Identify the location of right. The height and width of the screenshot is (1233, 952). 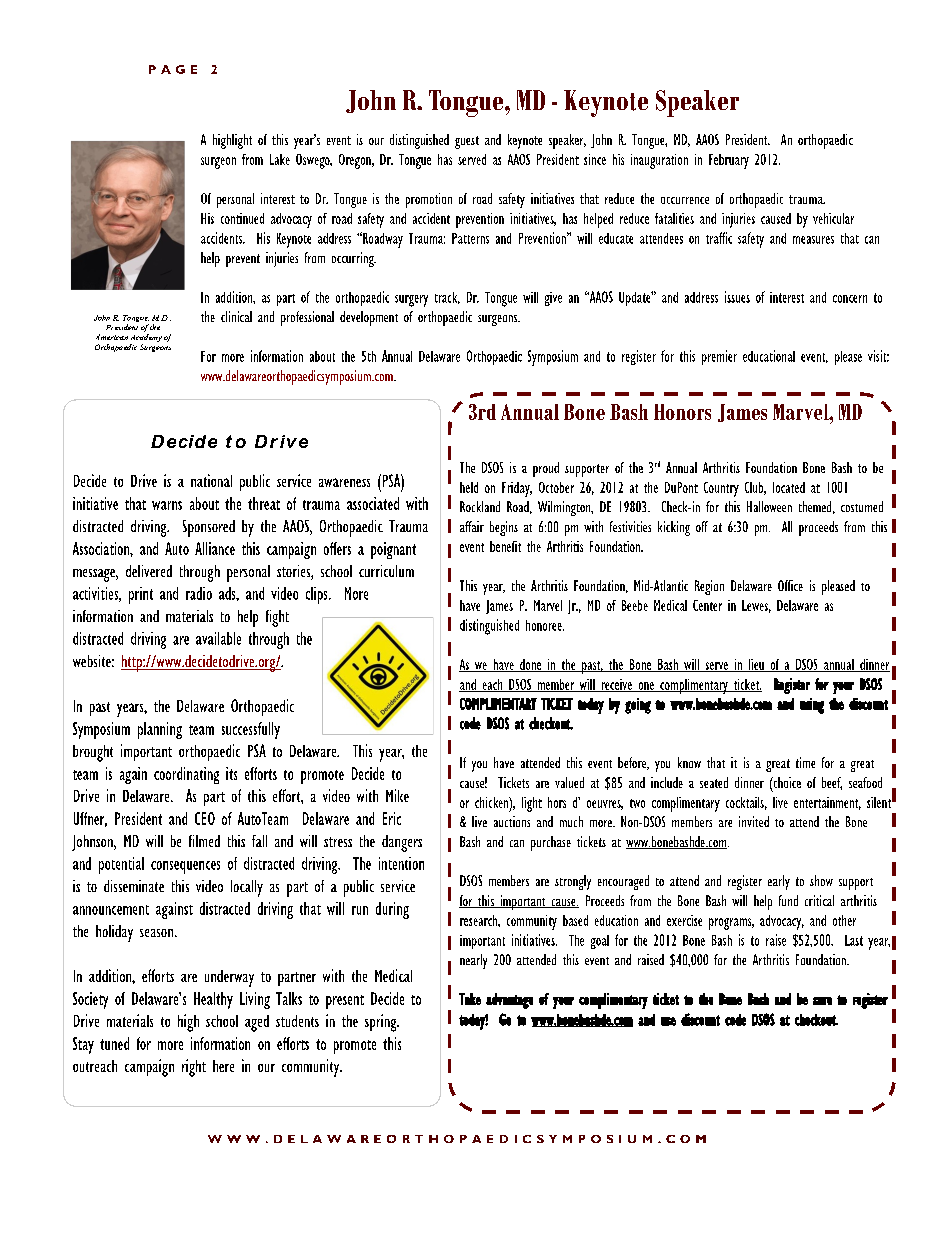
(194, 1068).
